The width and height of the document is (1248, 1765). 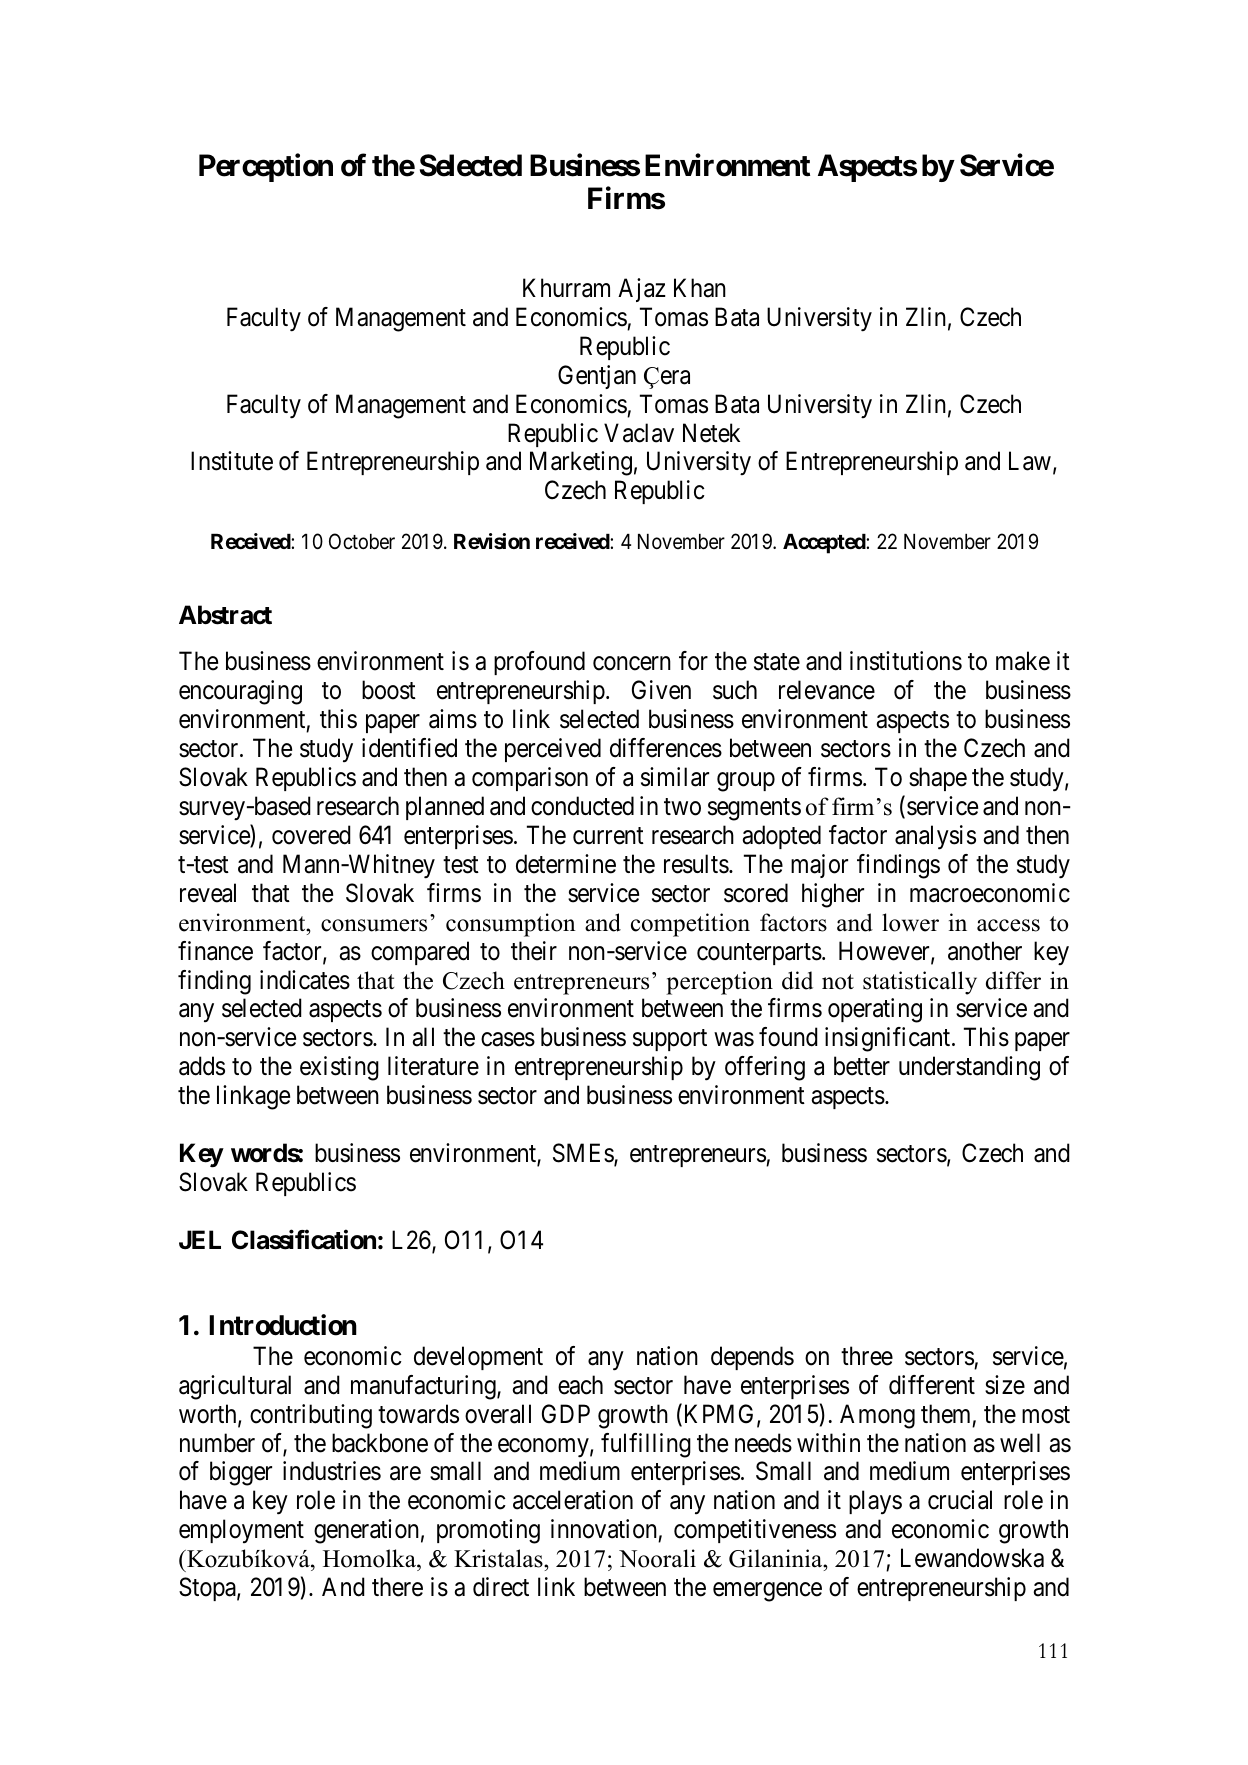 What do you see at coordinates (232, 461) in the document?
I see `Institute` at bounding box center [232, 461].
